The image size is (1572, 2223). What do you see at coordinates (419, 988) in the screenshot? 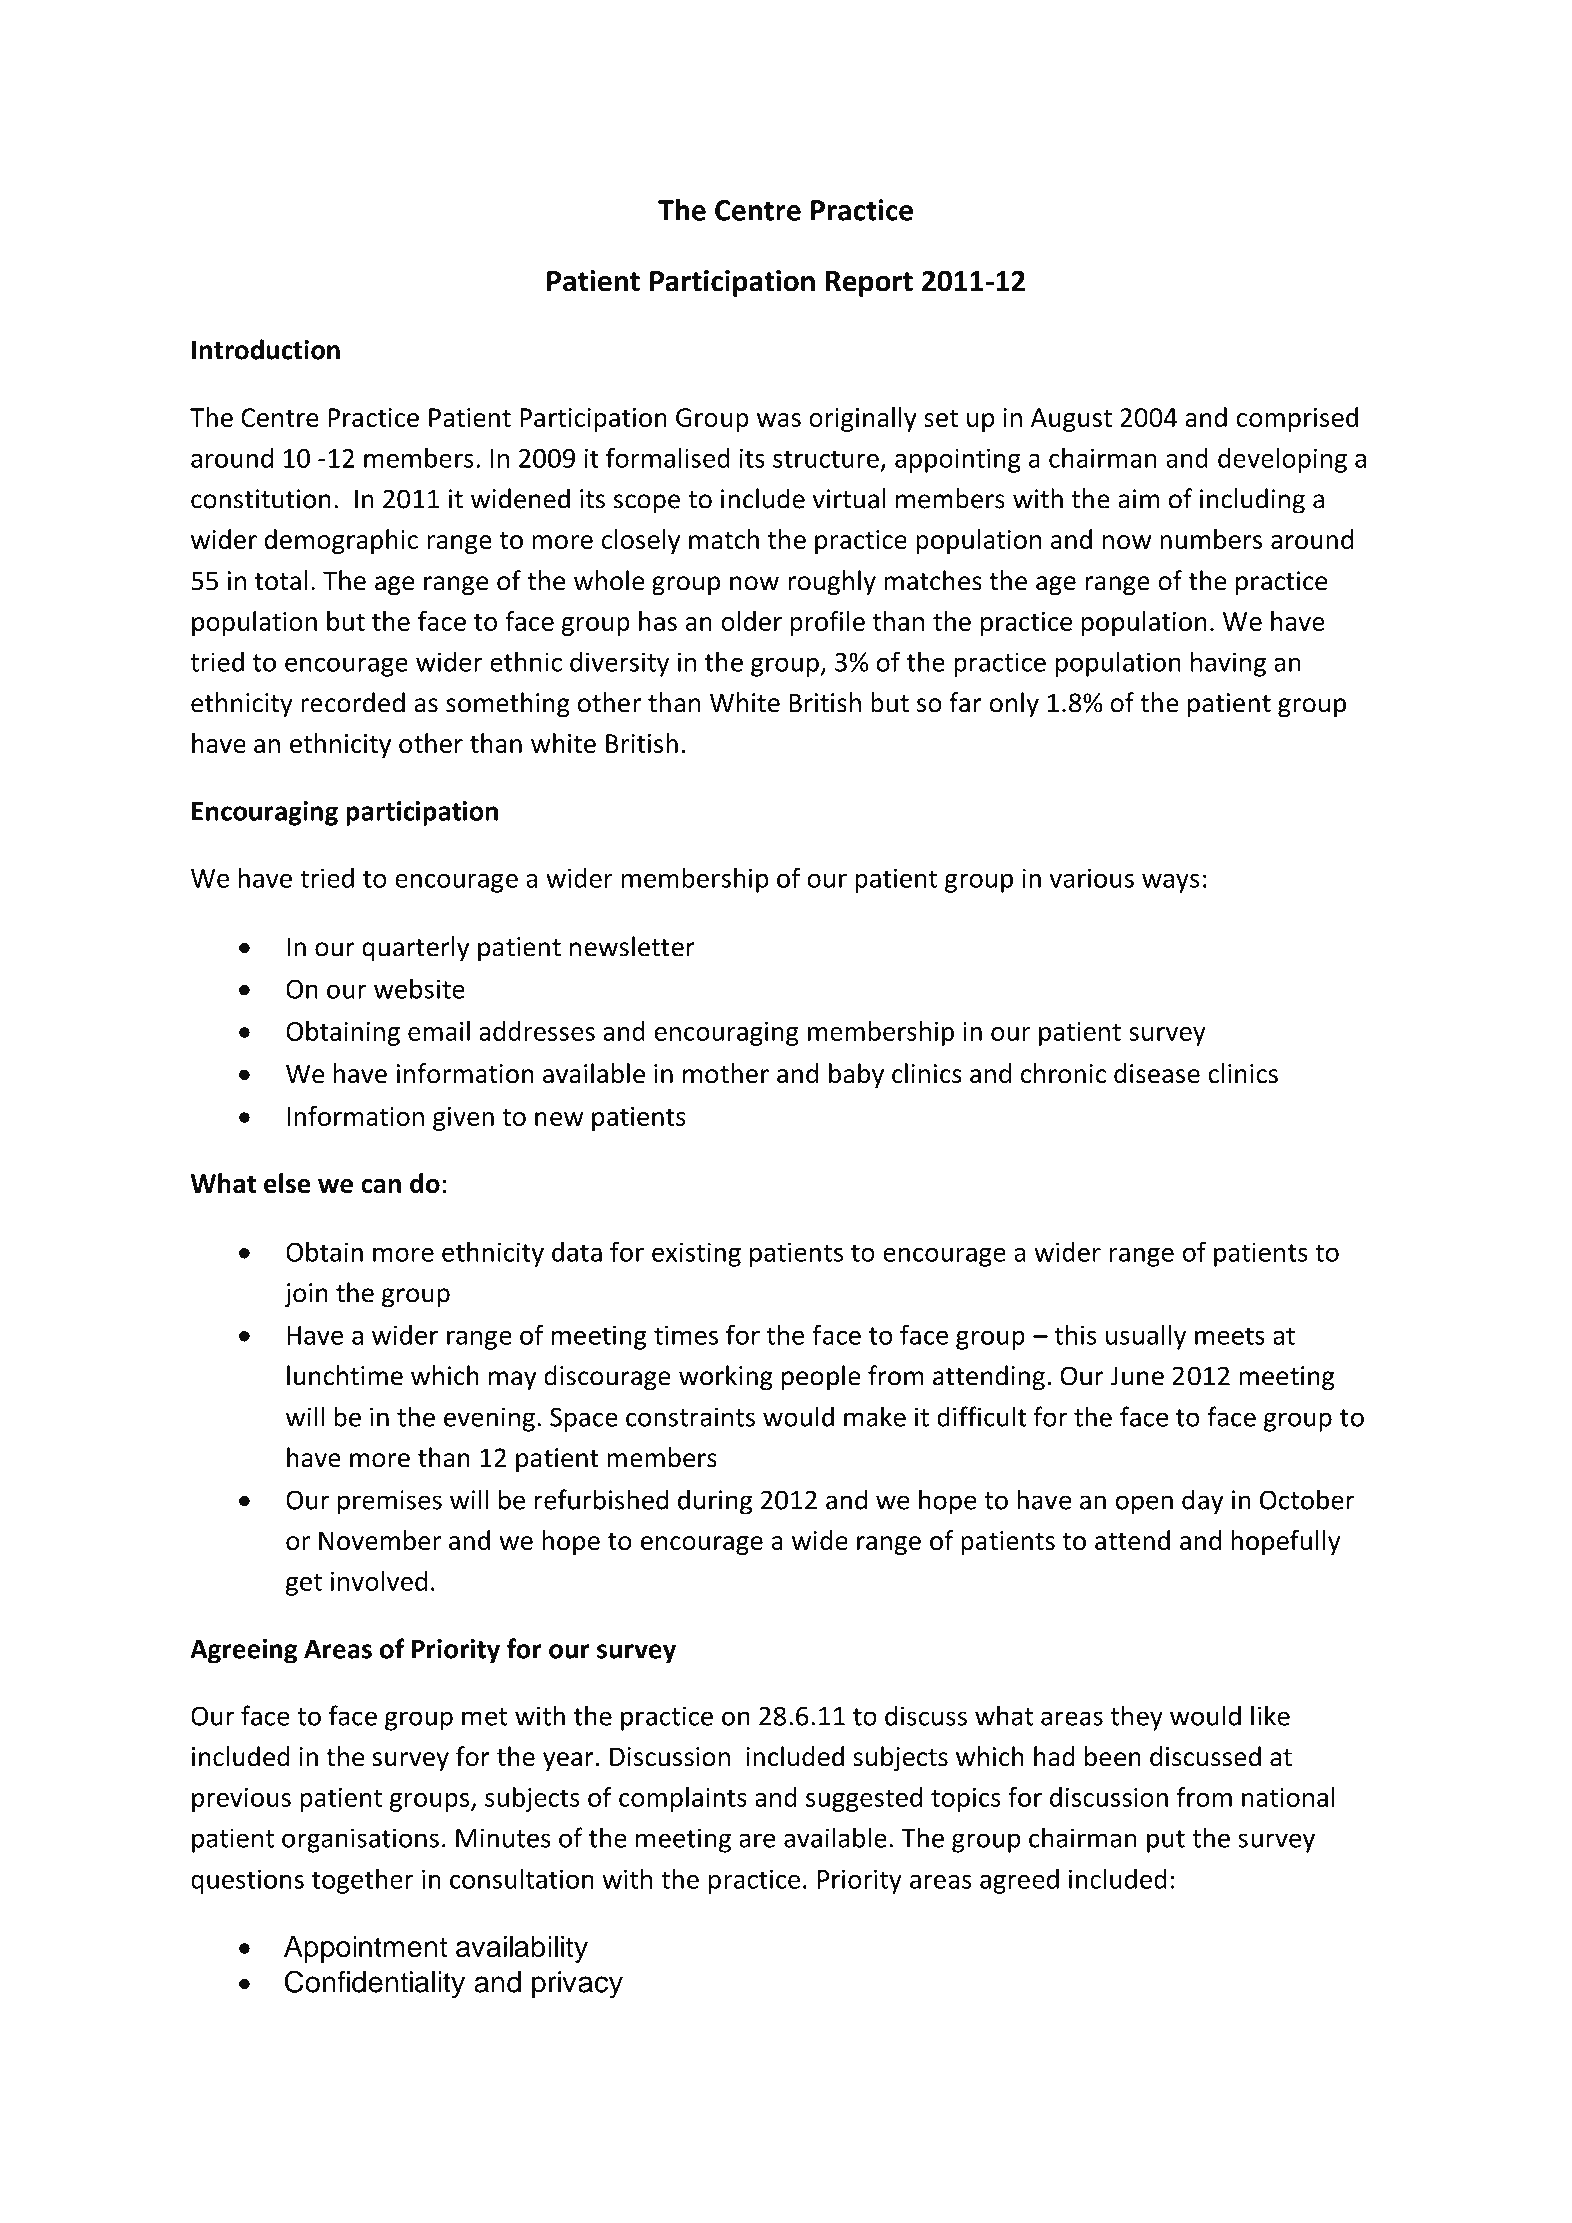
I see `website` at bounding box center [419, 988].
